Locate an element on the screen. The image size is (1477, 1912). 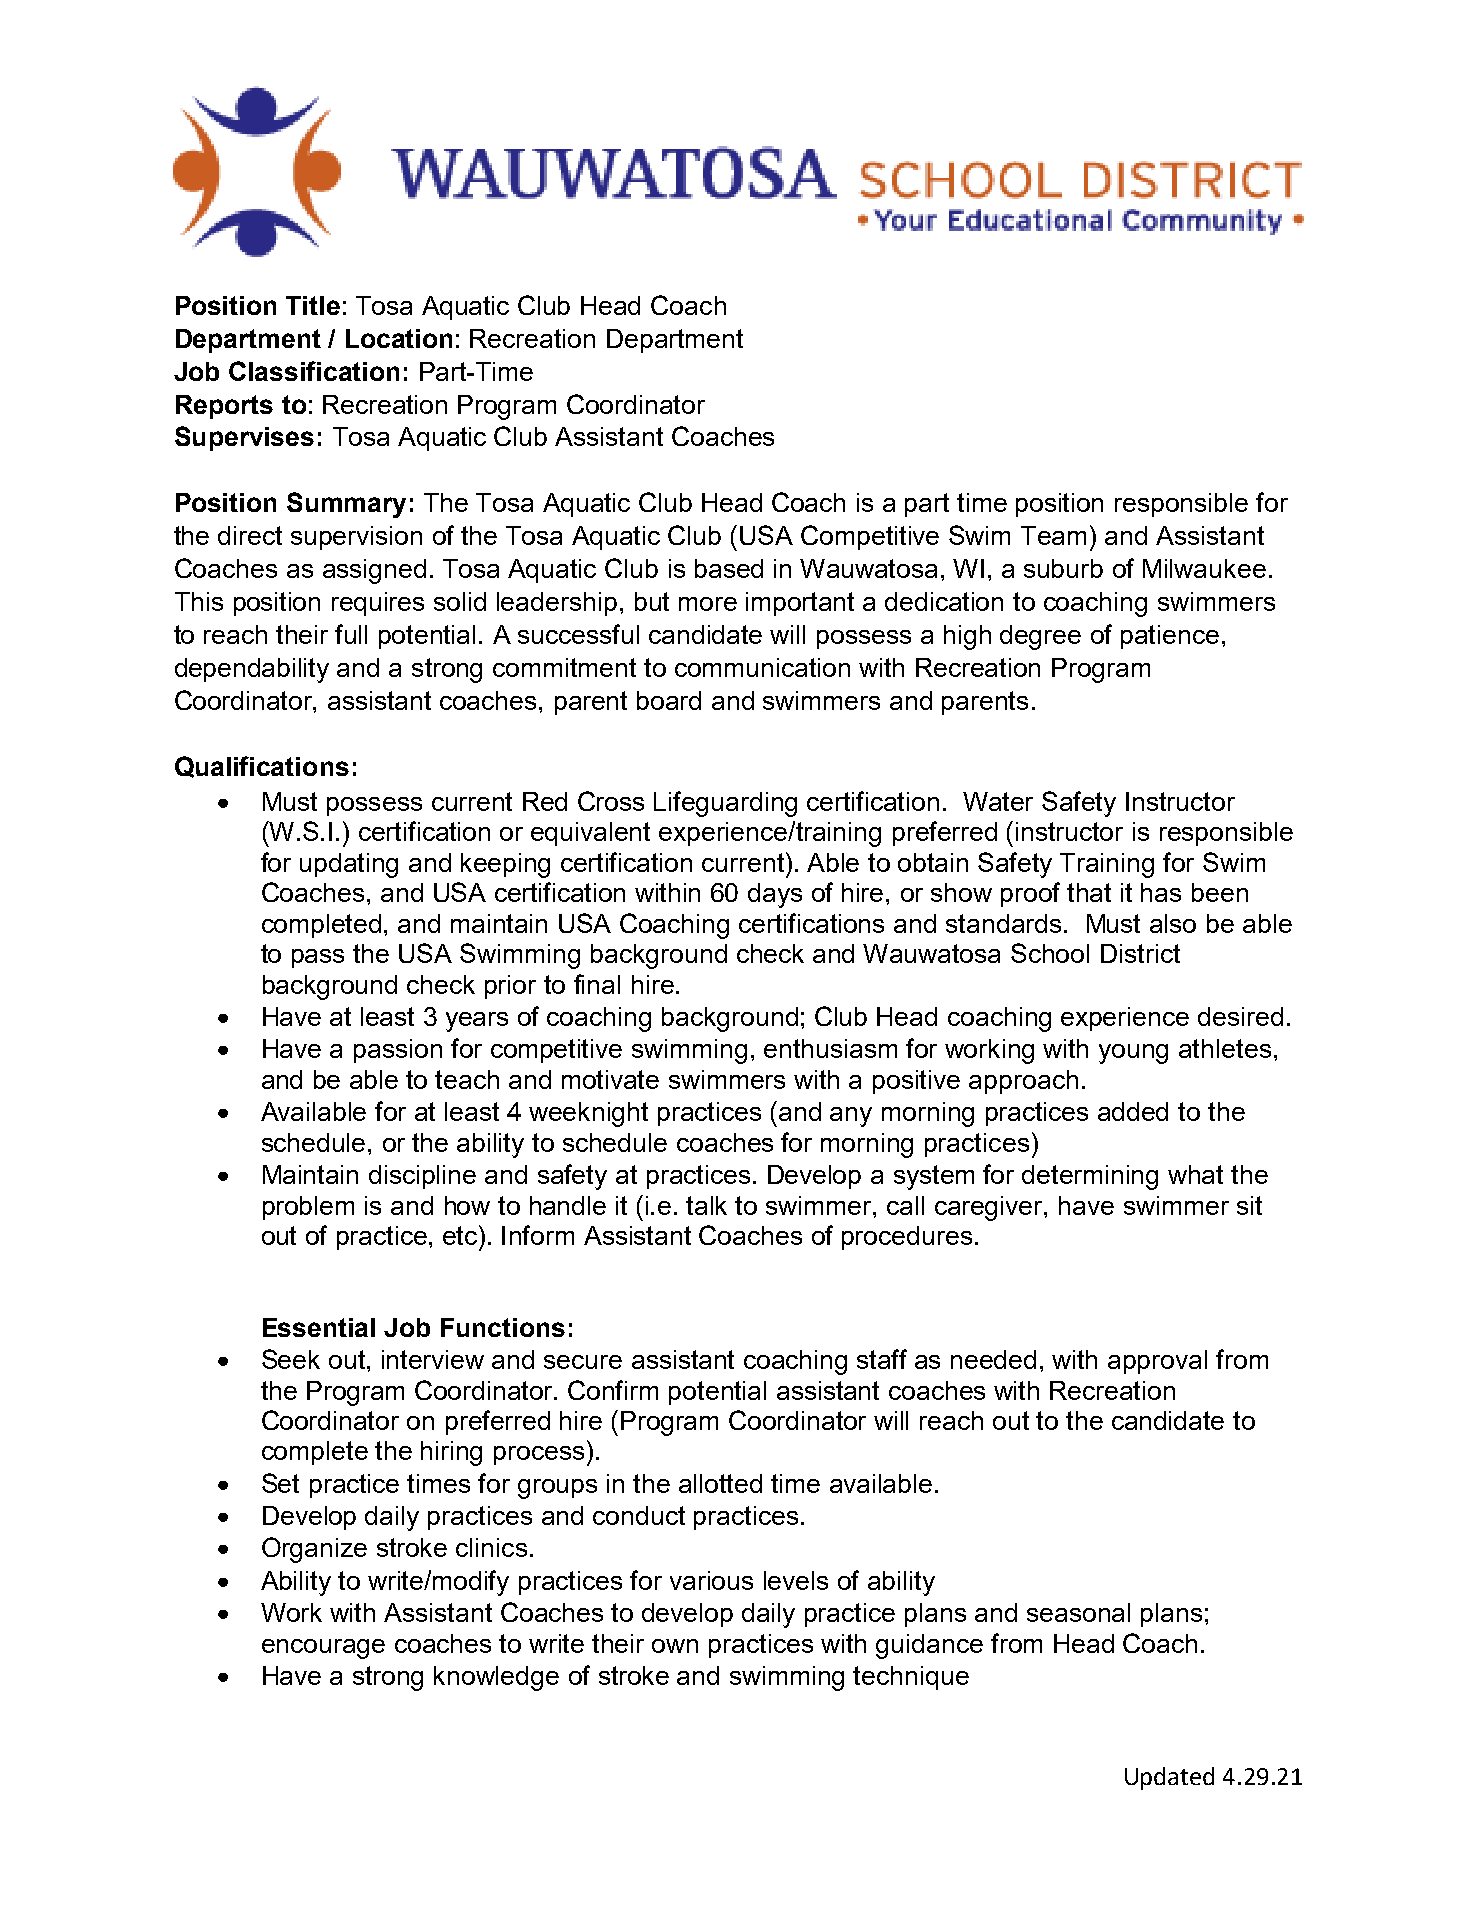
Team is located at coordinates (1053, 535).
